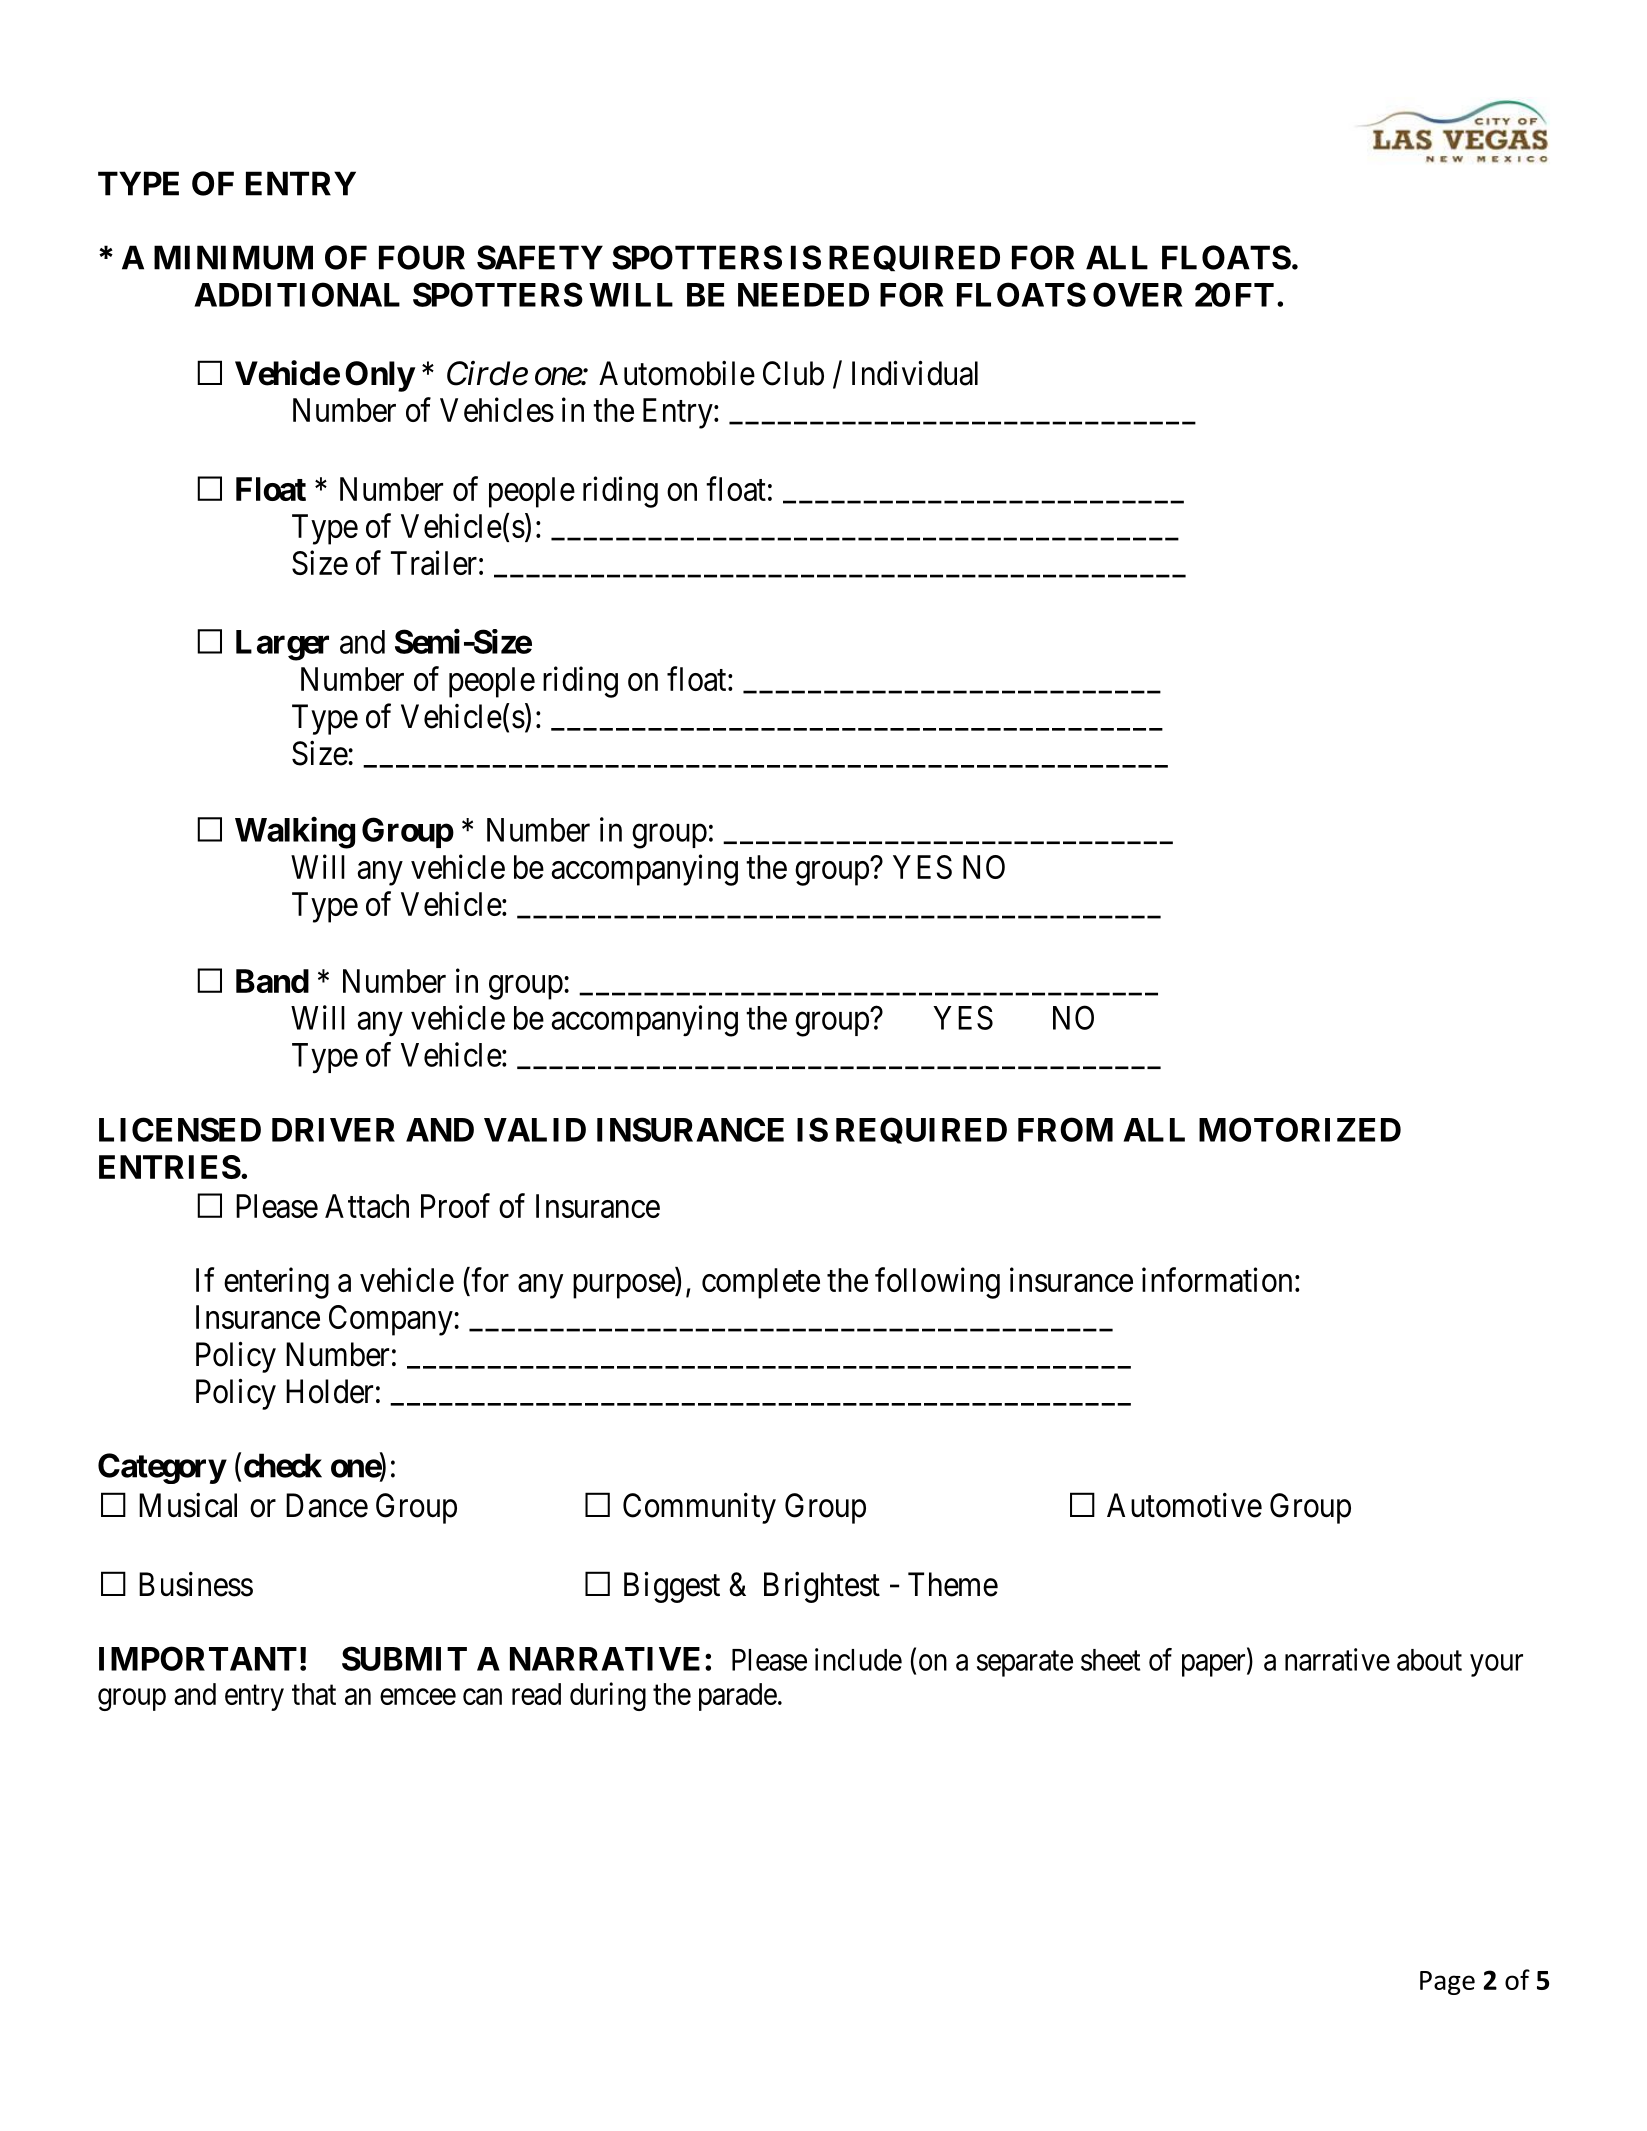 This screenshot has height=2131, width=1647. I want to click on information, so click(1217, 1279).
